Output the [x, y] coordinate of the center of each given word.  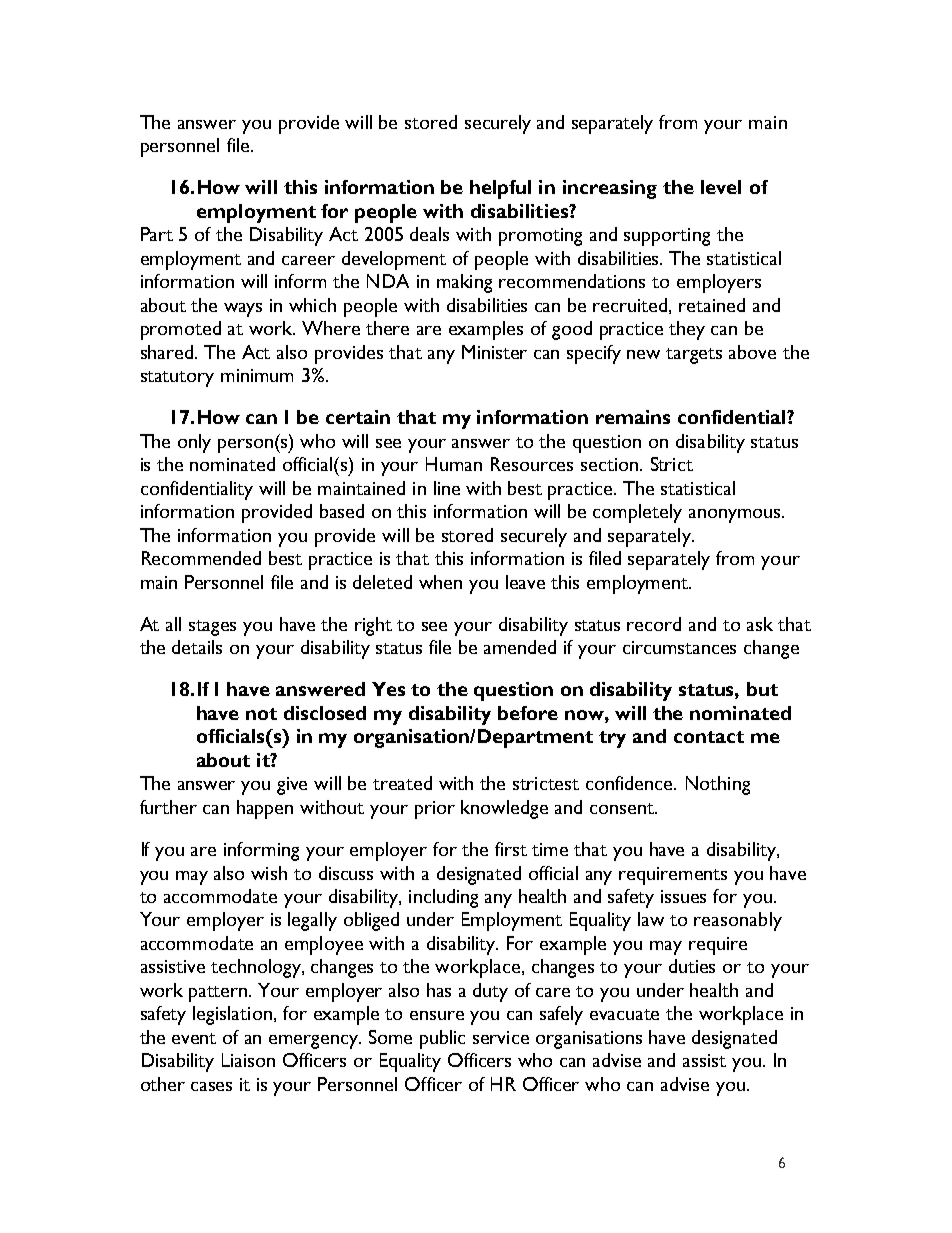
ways [243, 310]
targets [694, 356]
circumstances [679, 647]
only [194, 443]
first [511, 849]
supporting [667, 237]
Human [454, 464]
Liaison [248, 1060]
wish [269, 873]
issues [683, 896]
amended [520, 647]
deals [429, 234]
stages [212, 628]
